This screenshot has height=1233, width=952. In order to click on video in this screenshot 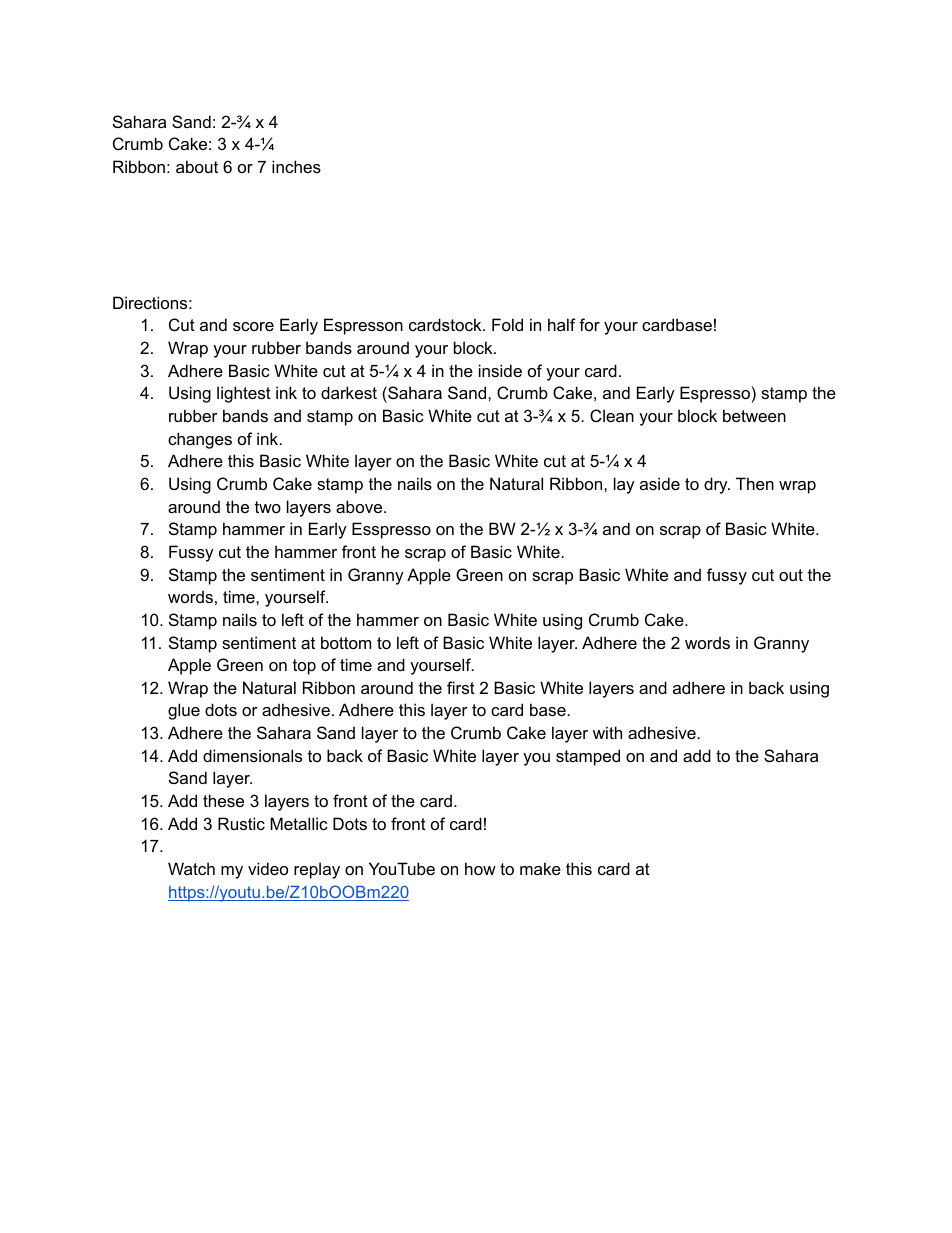, I will do `click(268, 868)`.
